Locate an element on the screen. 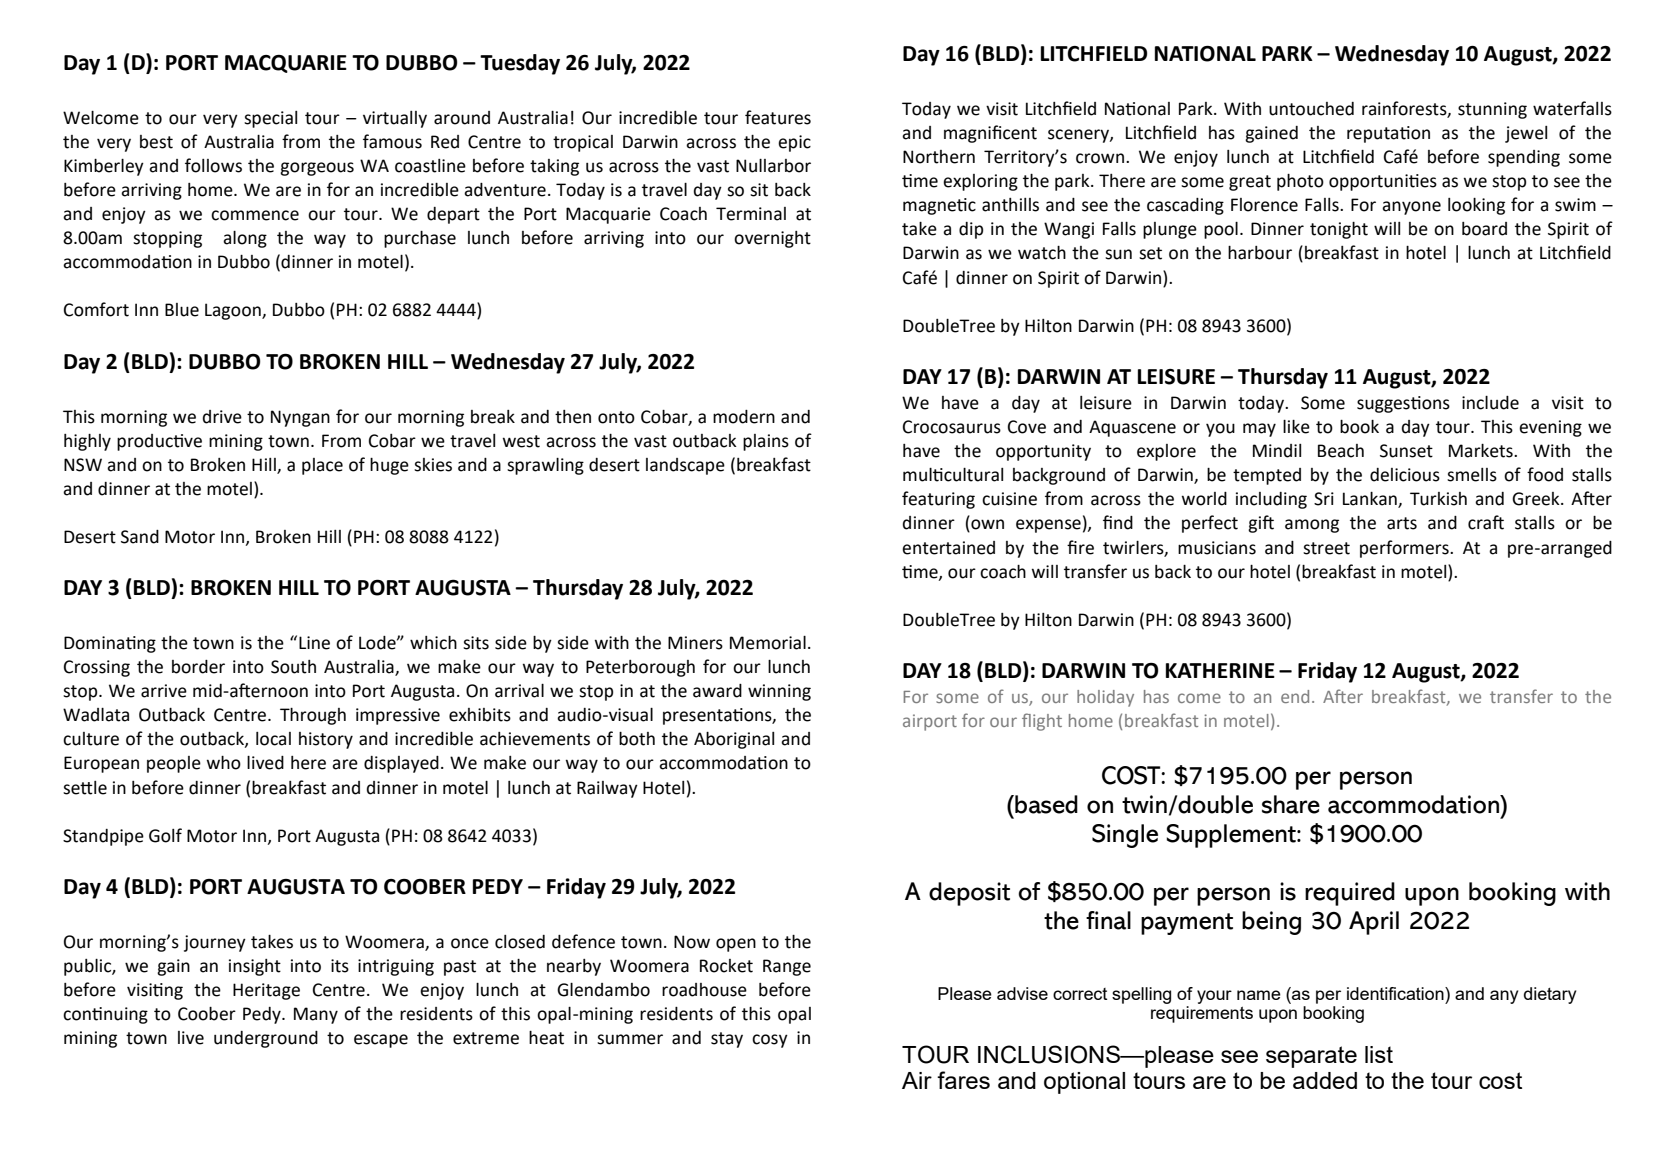  underground is located at coordinates (266, 1039).
